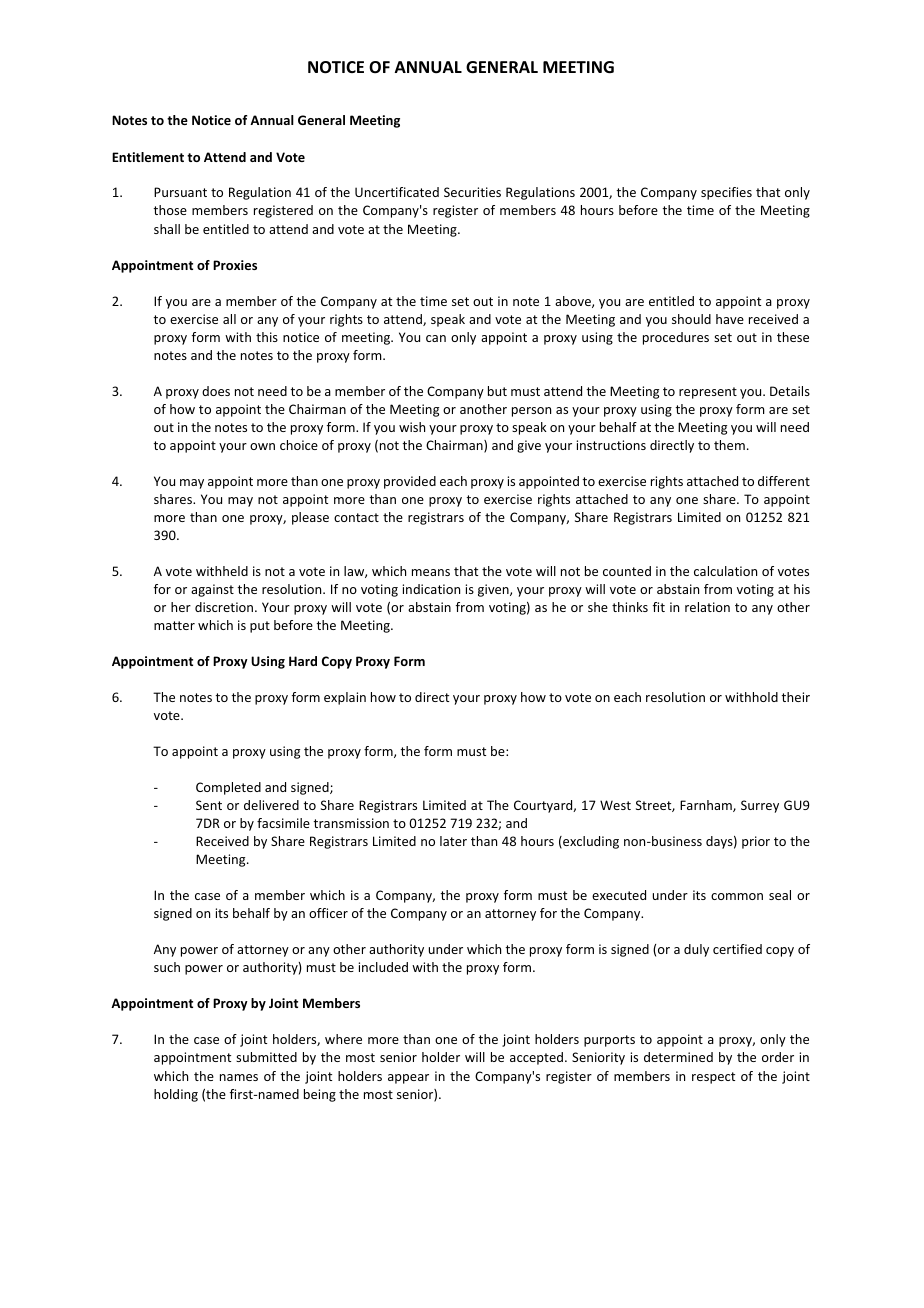 The height and width of the image is (1308, 924). What do you see at coordinates (472, 192) in the image?
I see `Securities` at bounding box center [472, 192].
